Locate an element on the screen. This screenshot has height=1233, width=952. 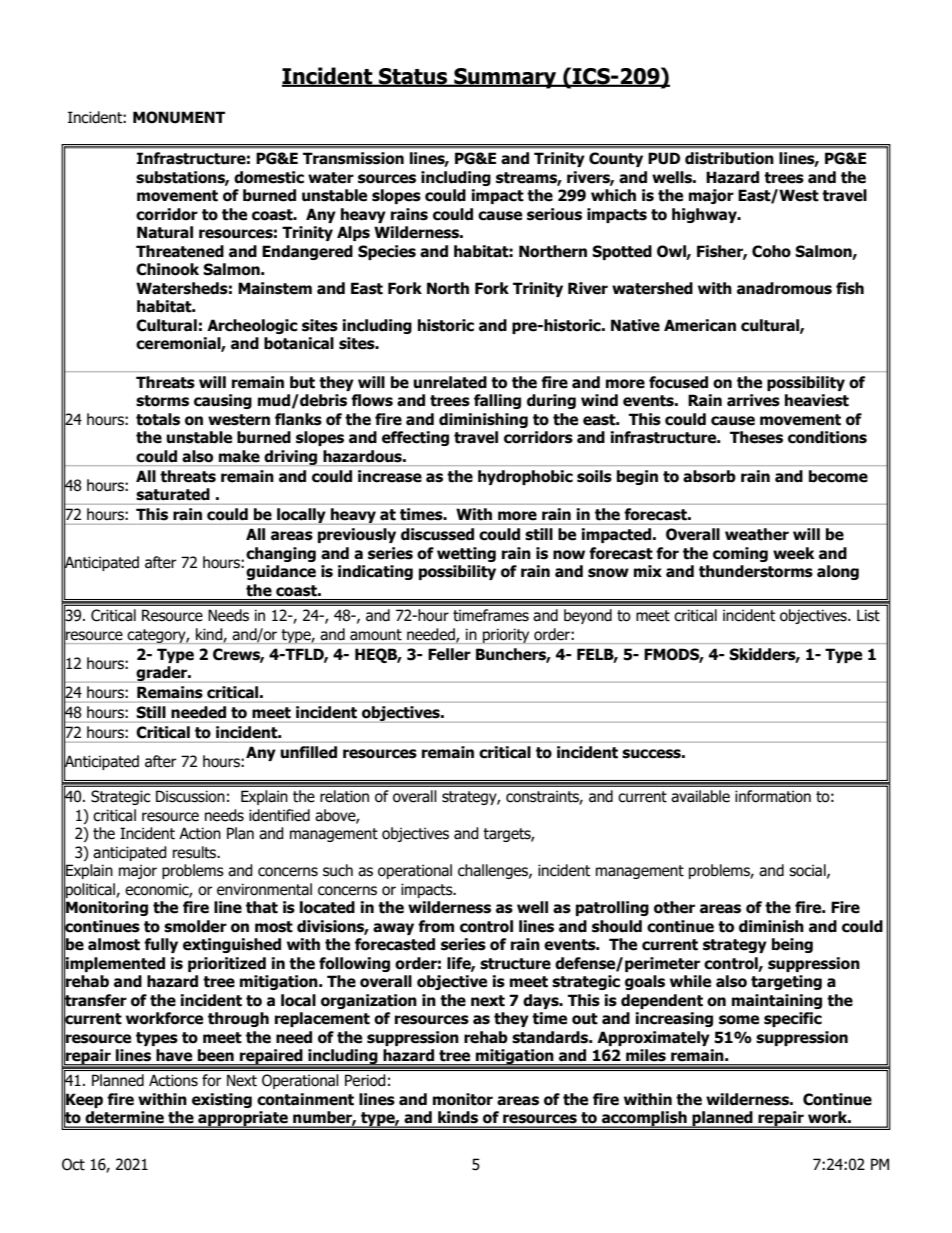
distribution is located at coordinates (729, 158).
